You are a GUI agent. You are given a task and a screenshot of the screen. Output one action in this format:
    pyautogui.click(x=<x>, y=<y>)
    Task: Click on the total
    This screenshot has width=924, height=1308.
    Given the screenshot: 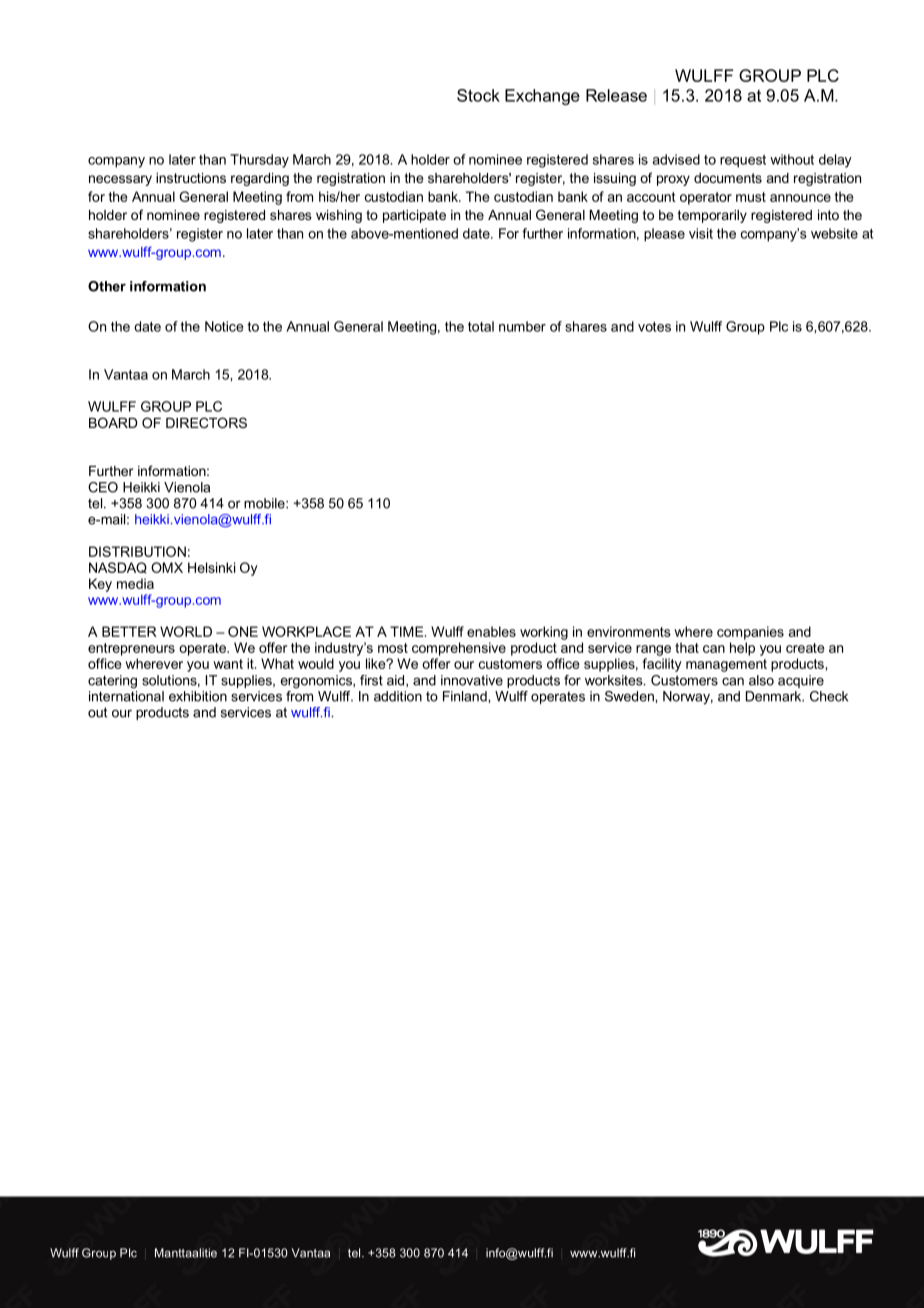 What is the action you would take?
    pyautogui.click(x=481, y=326)
